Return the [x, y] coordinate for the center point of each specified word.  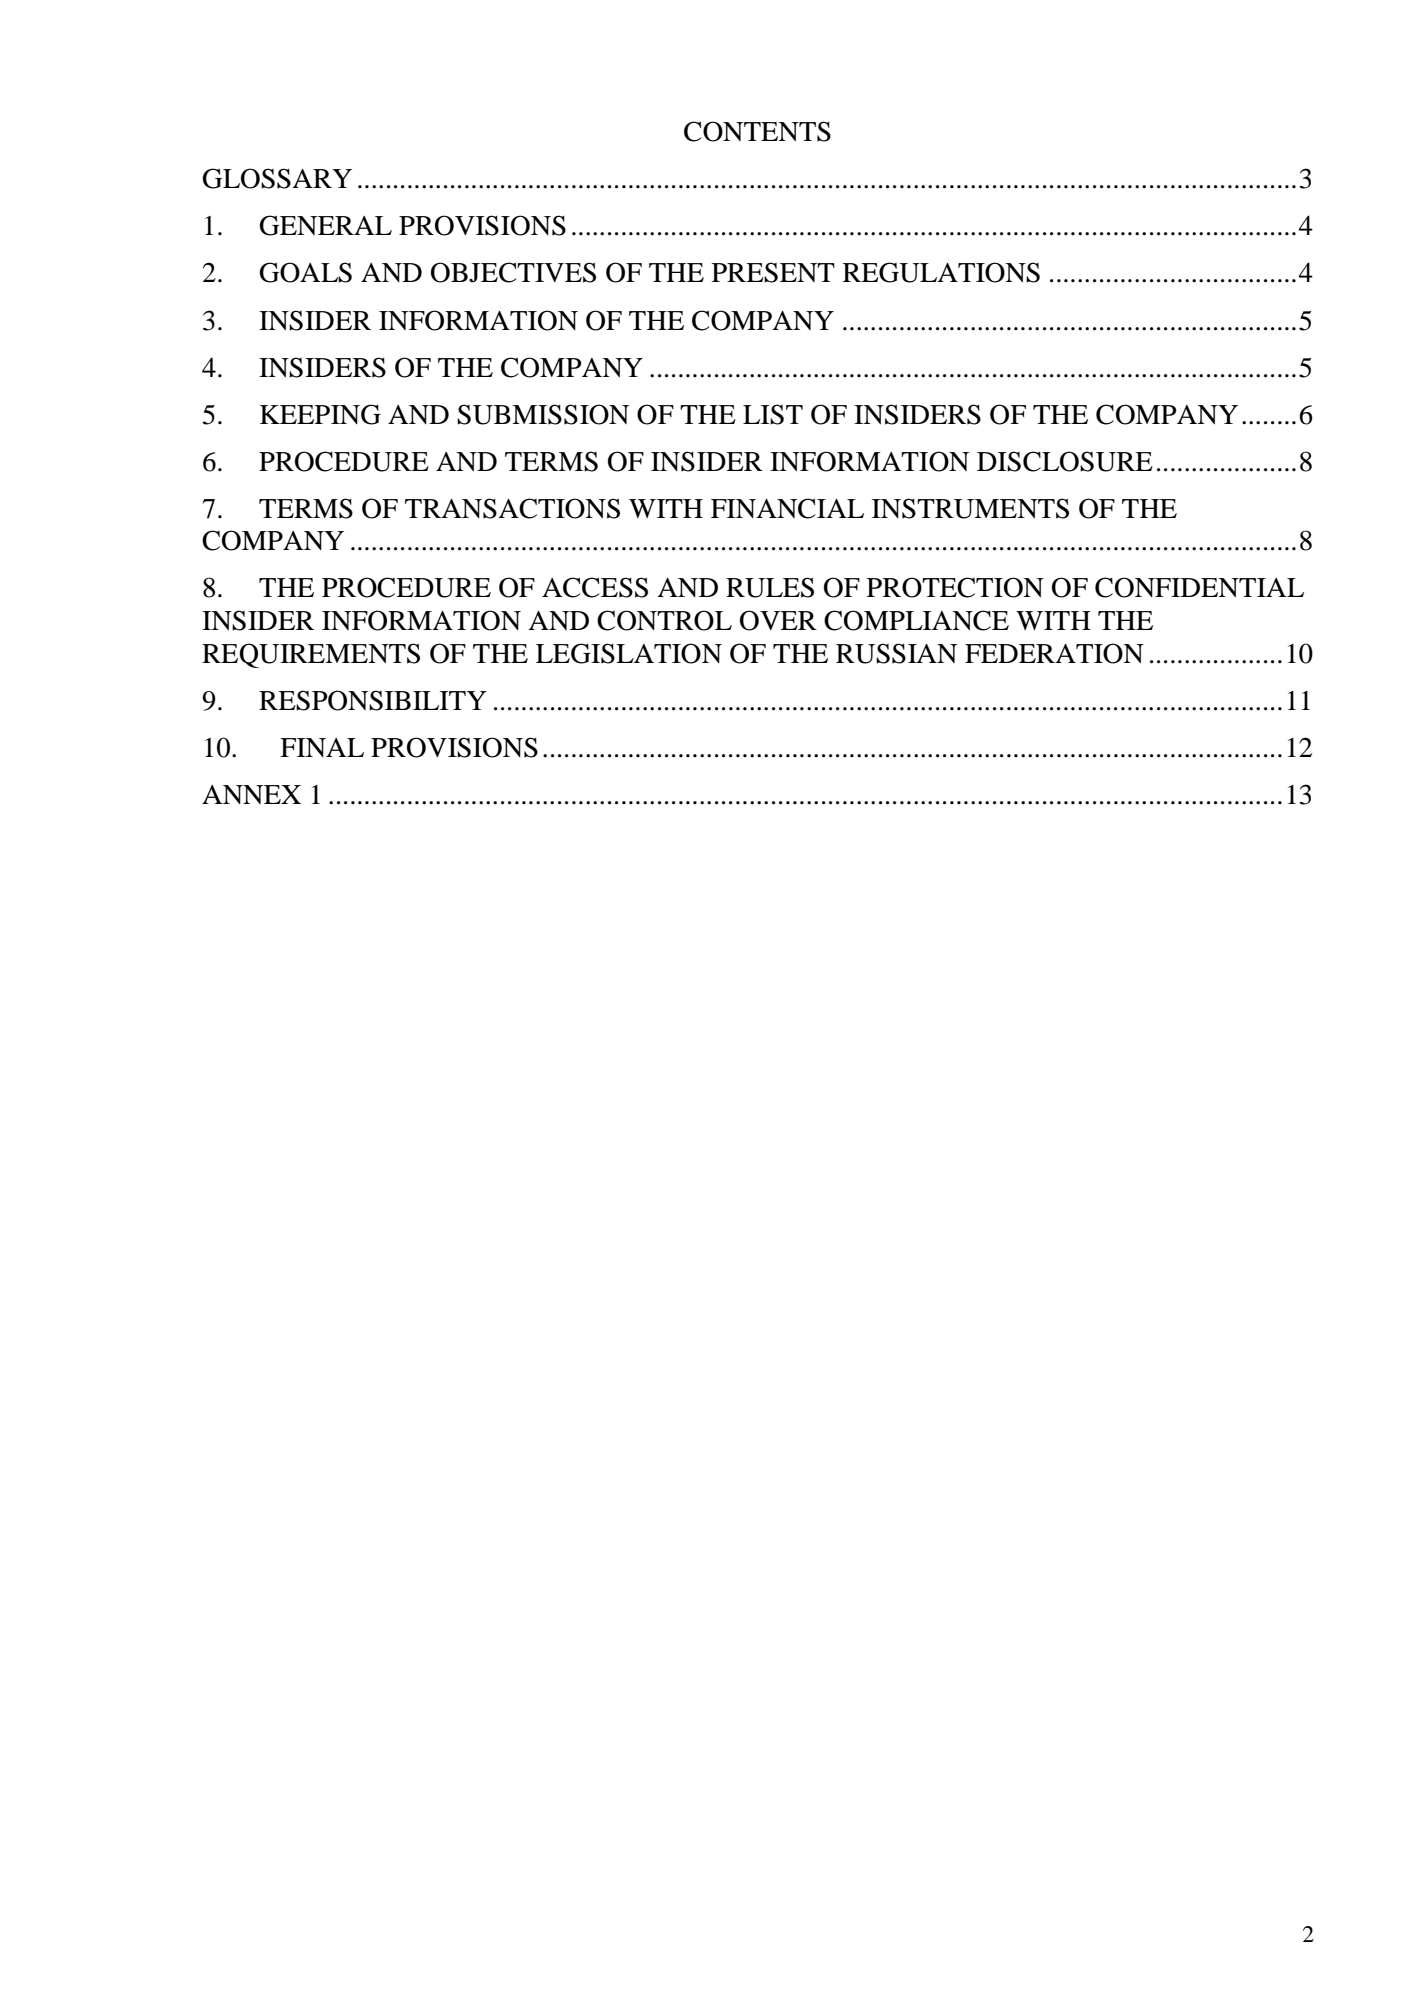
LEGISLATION [629, 653]
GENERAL [325, 225]
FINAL [322, 747]
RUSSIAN [896, 653]
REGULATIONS [941, 272]
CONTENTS [757, 131]
